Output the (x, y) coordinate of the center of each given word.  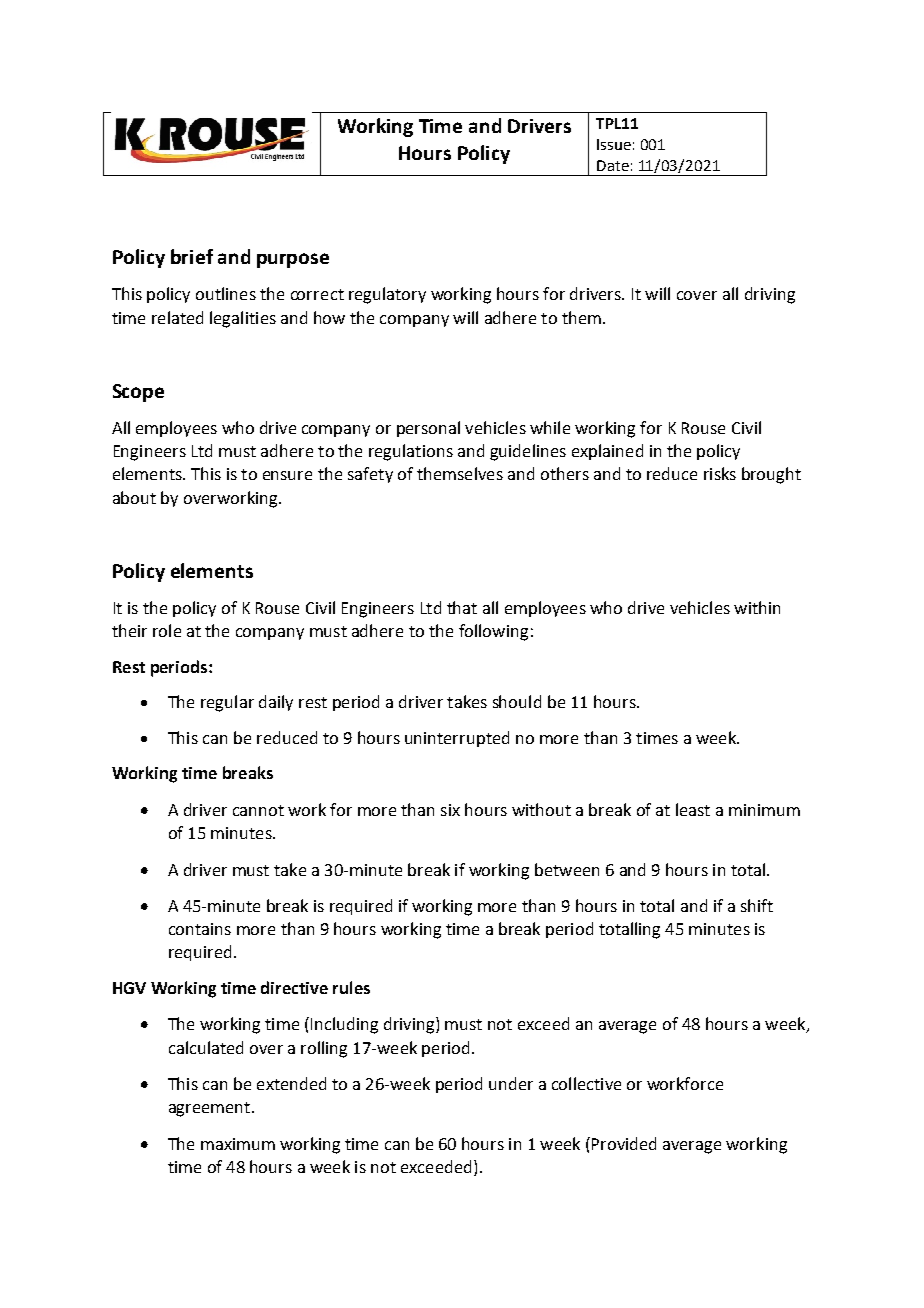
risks (720, 473)
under (511, 1083)
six (450, 810)
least (693, 809)
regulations (411, 452)
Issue (614, 144)
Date (613, 165)
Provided (624, 1143)
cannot (258, 810)
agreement (211, 1109)
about (134, 497)
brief (192, 256)
